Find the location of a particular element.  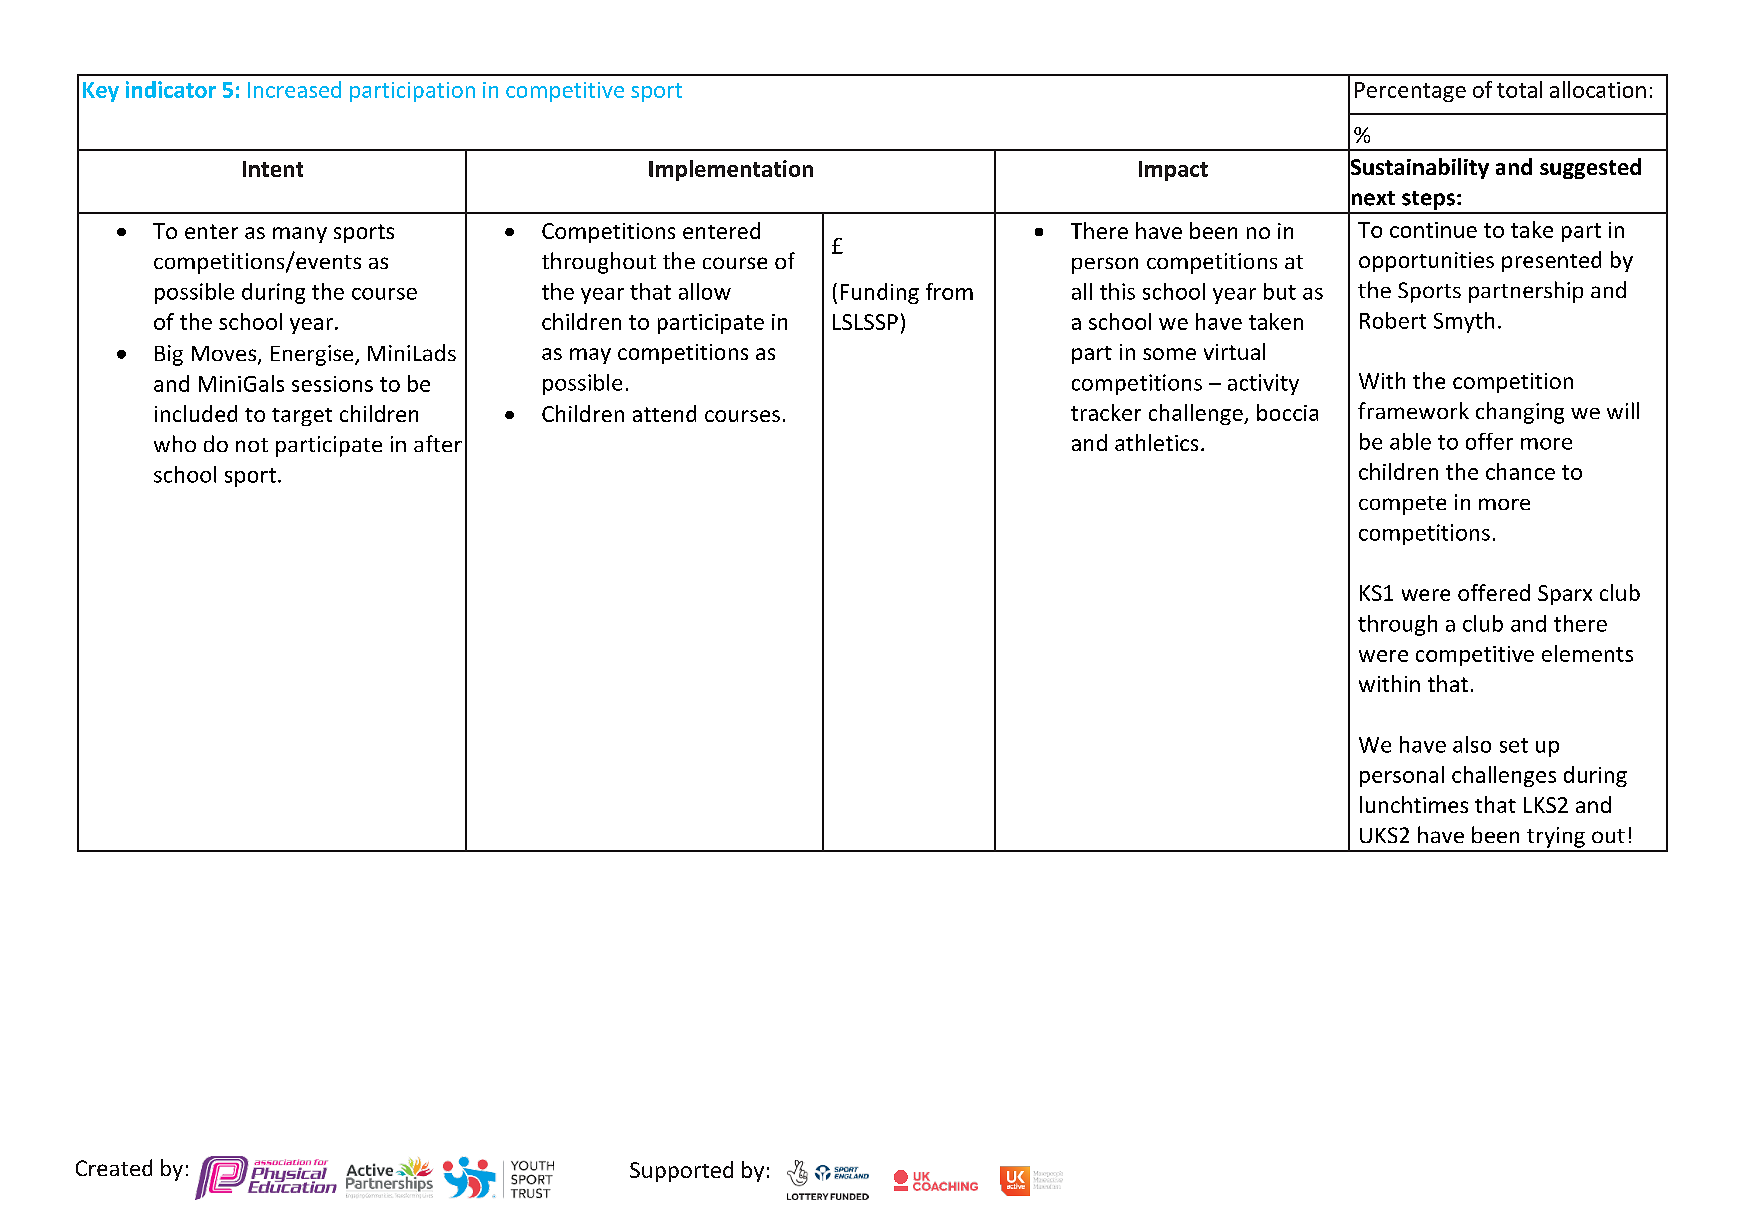

also is located at coordinates (1472, 744).
